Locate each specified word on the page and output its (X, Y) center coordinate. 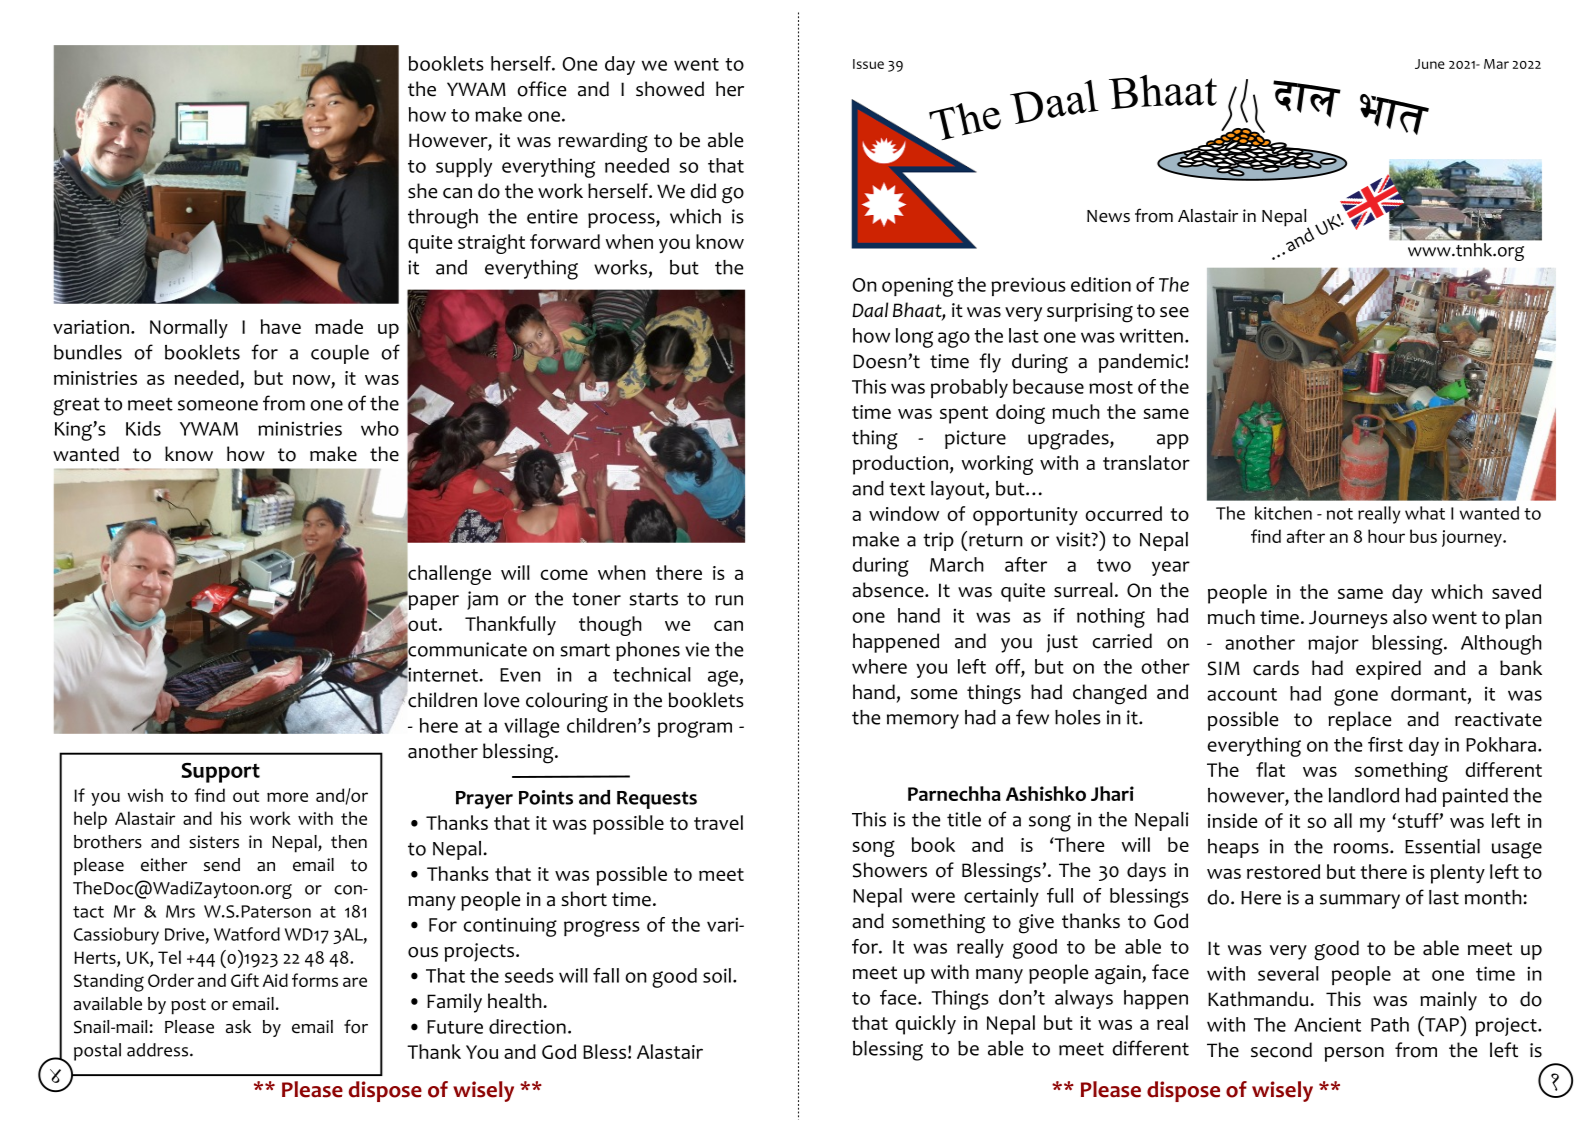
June (1430, 64)
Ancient (1327, 1024)
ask (238, 1027)
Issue (868, 64)
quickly (925, 1025)
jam (482, 600)
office (541, 89)
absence (889, 590)
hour (1386, 536)
